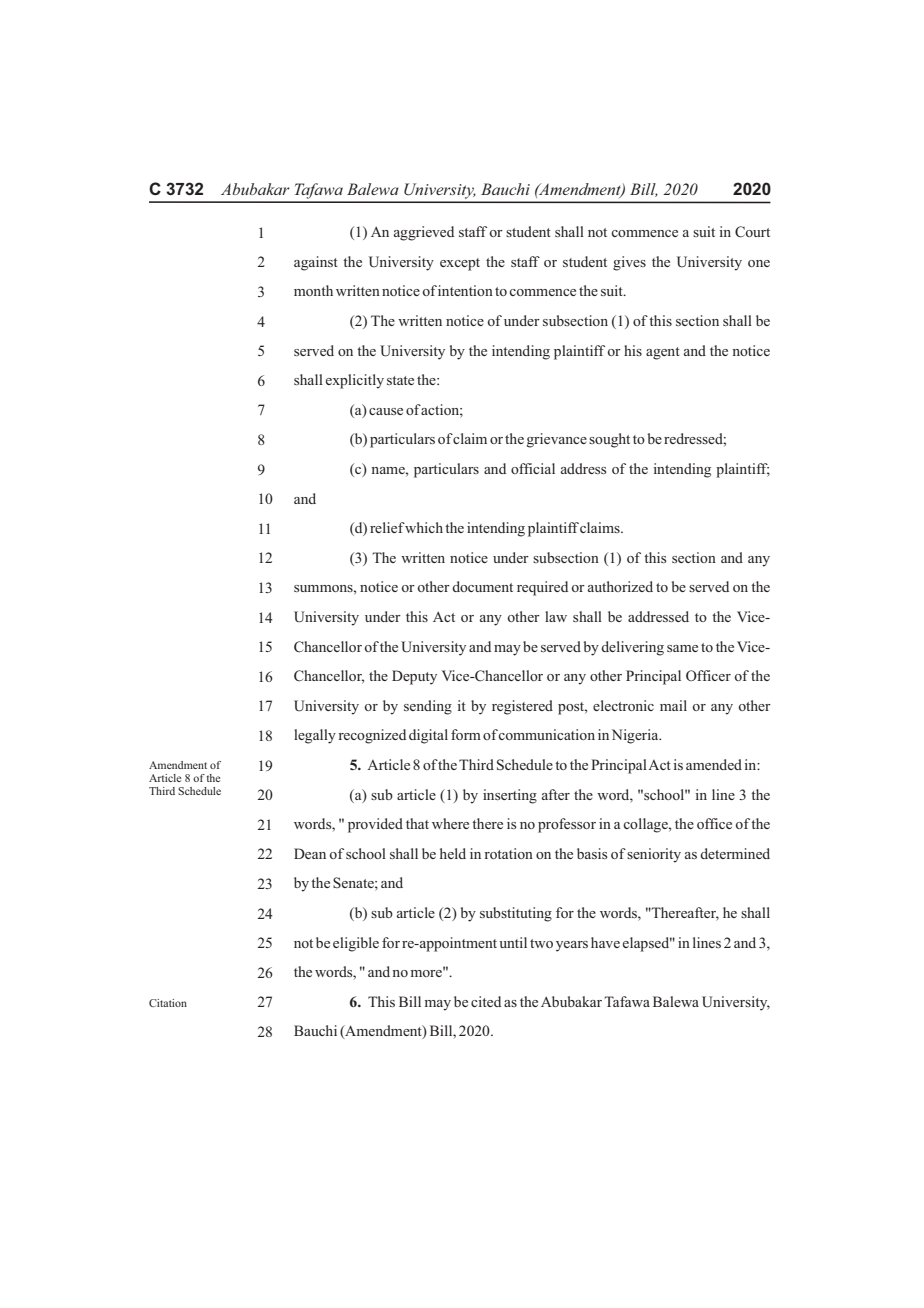  I want to click on seniority, so click(654, 855).
